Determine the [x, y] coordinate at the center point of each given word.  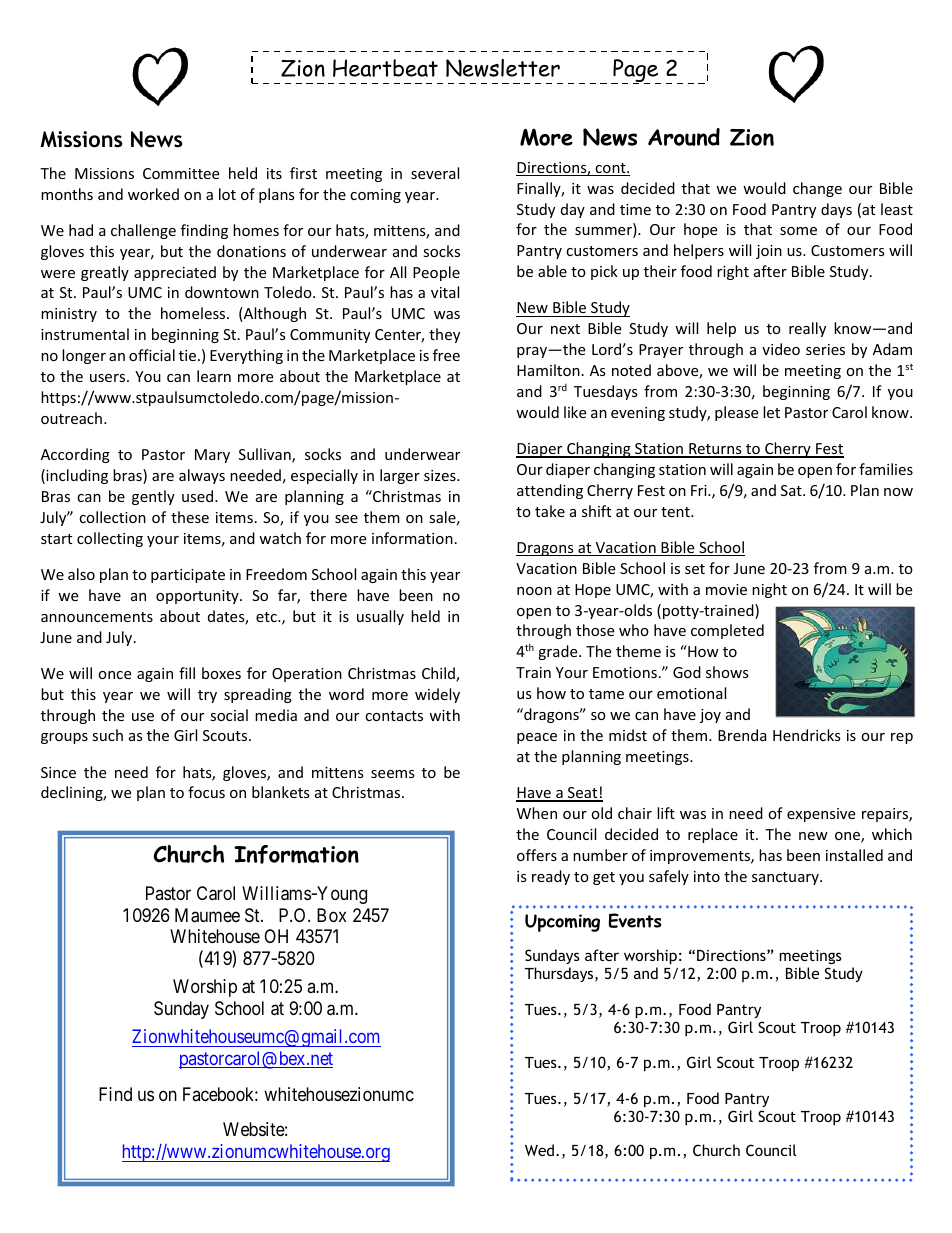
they [444, 335]
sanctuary [786, 878]
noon [534, 591]
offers [537, 855]
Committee [181, 173]
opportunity [198, 597]
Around [684, 137]
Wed [541, 1150]
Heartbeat [385, 68]
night [769, 590]
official [152, 355]
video [781, 349]
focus [206, 792]
